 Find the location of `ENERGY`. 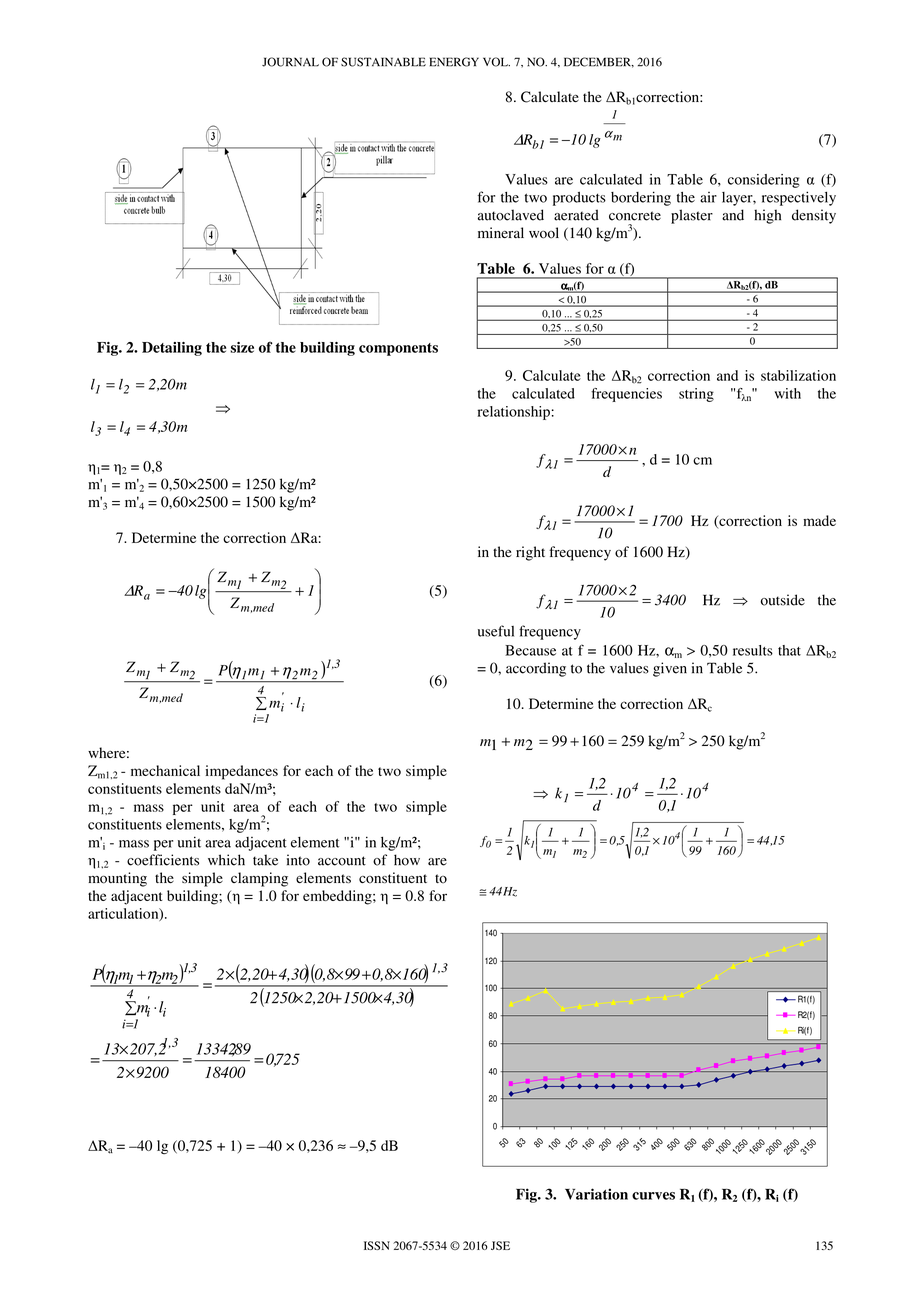

ENERGY is located at coordinates (454, 62).
